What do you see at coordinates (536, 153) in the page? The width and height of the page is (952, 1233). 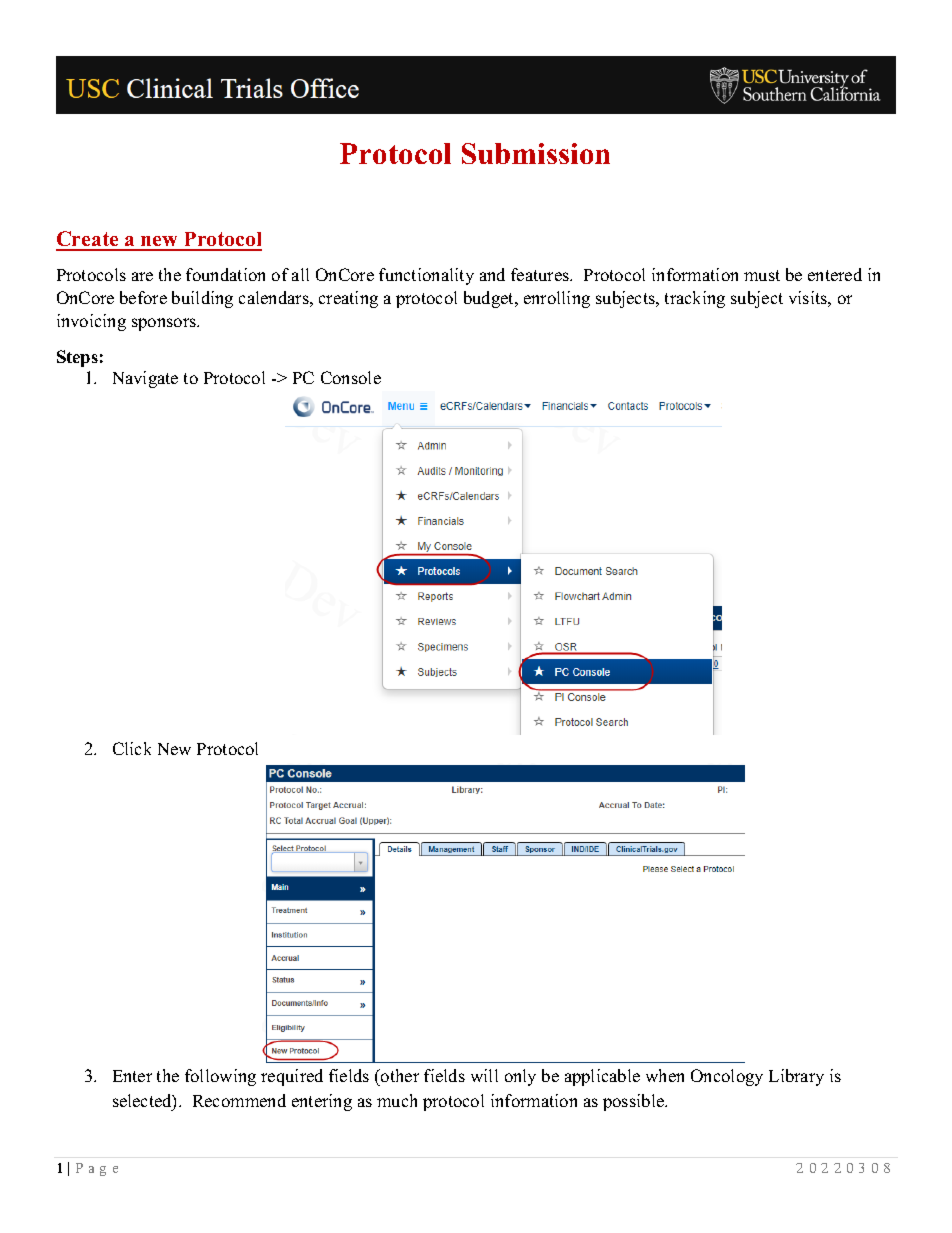 I see `Submission` at bounding box center [536, 153].
